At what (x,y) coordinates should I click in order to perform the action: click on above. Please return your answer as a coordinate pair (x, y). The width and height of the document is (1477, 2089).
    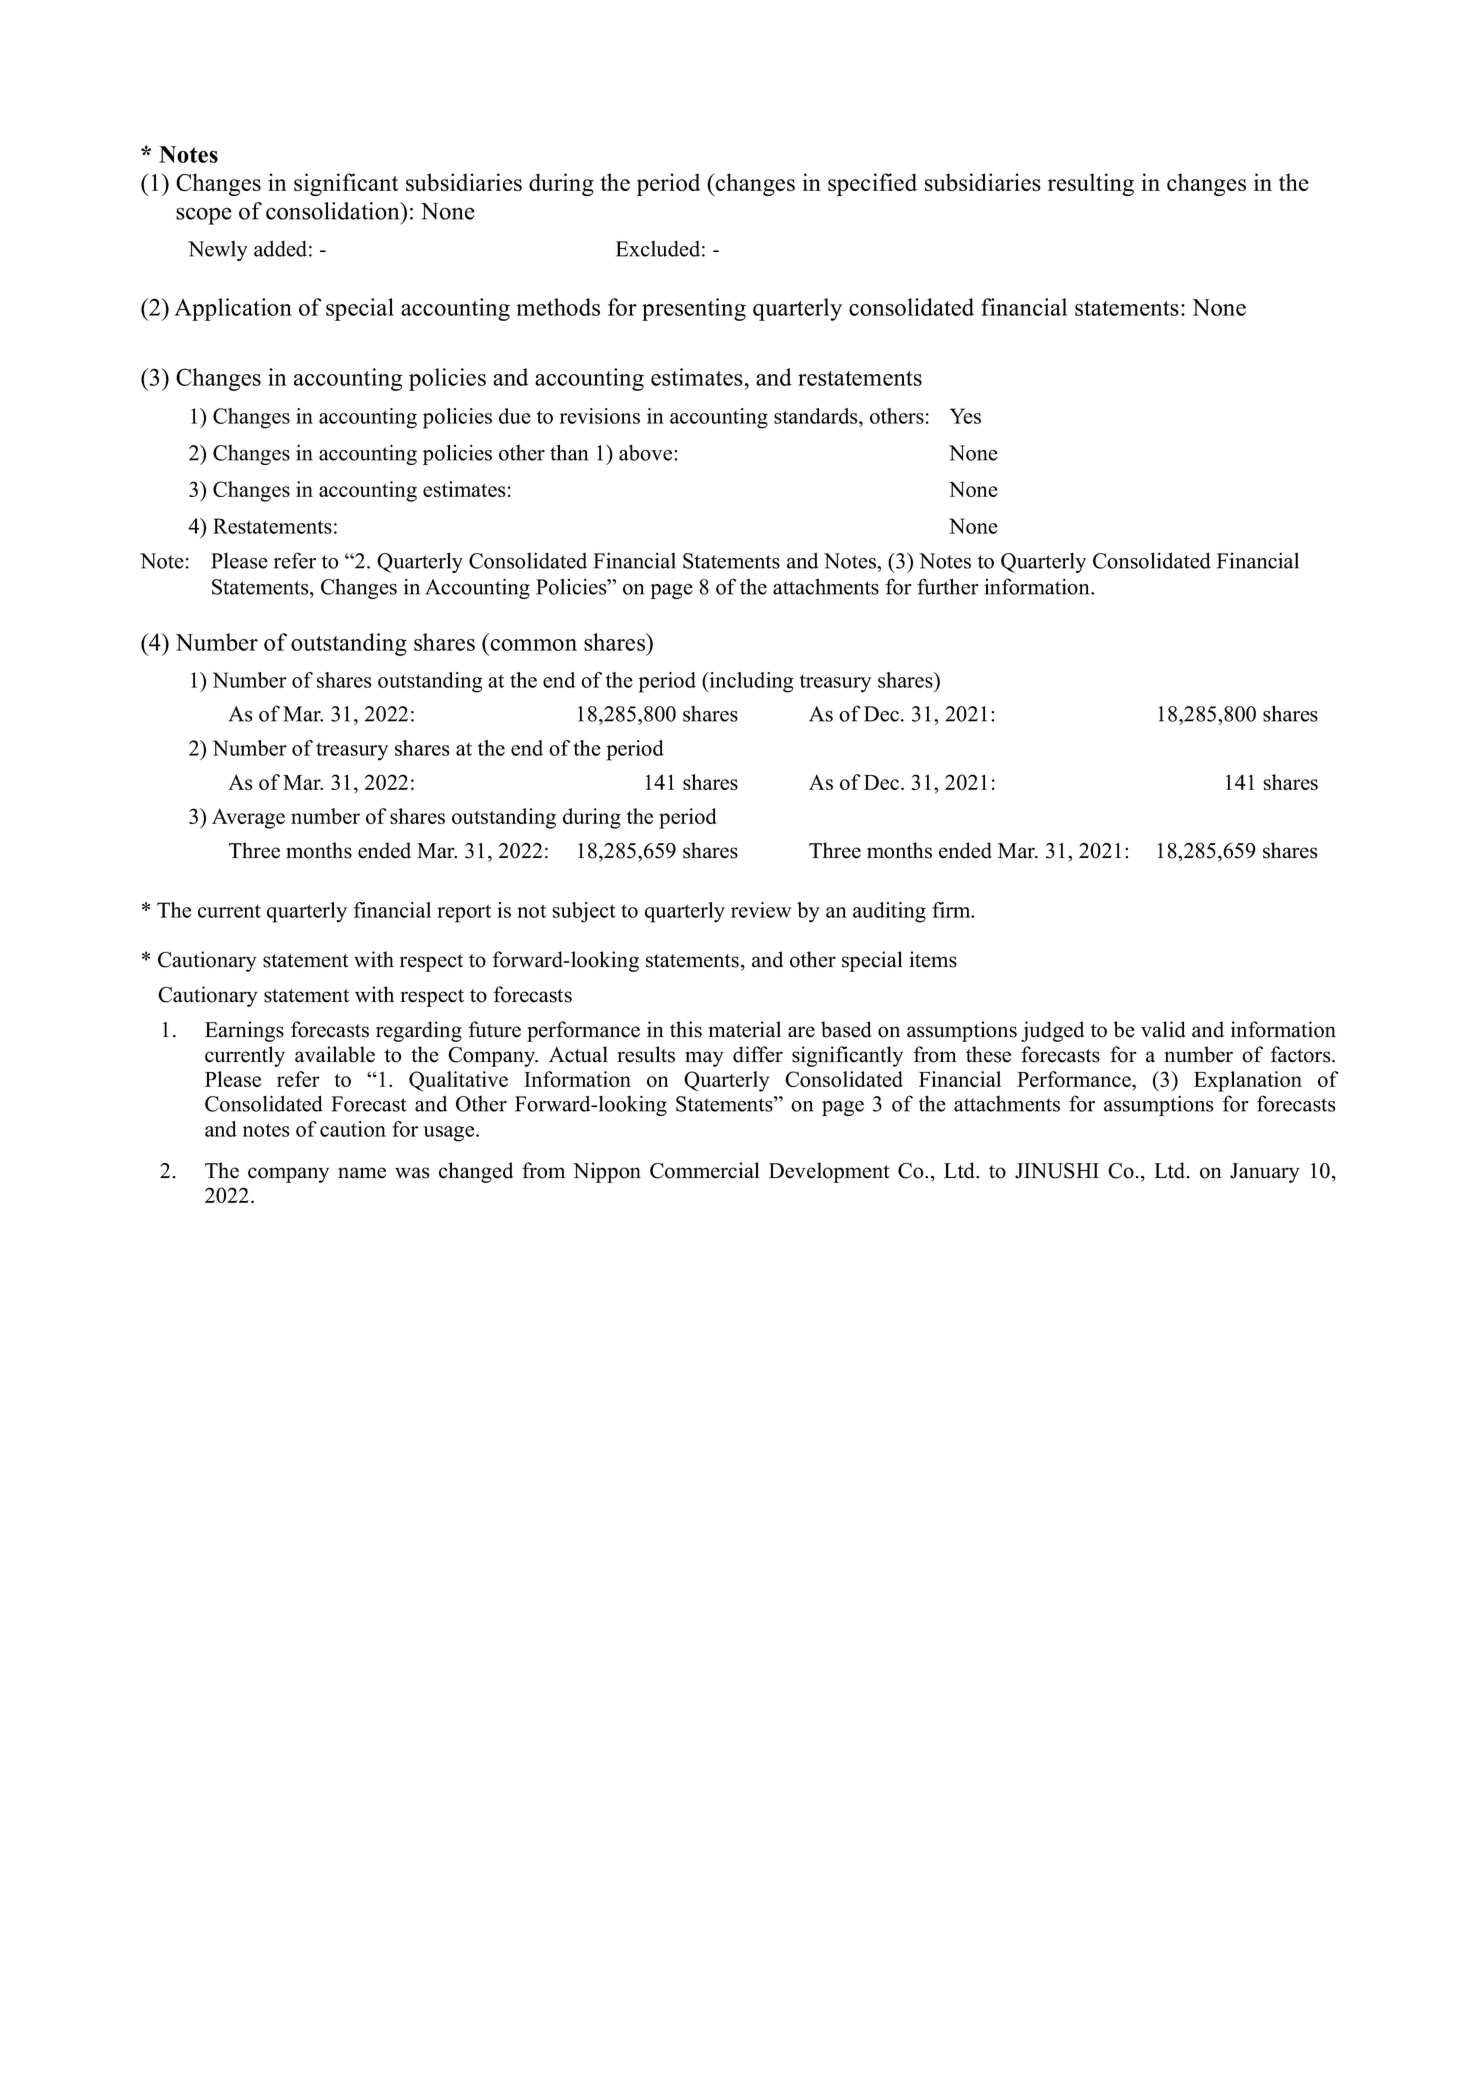
    Looking at the image, I should click on (647, 452).
